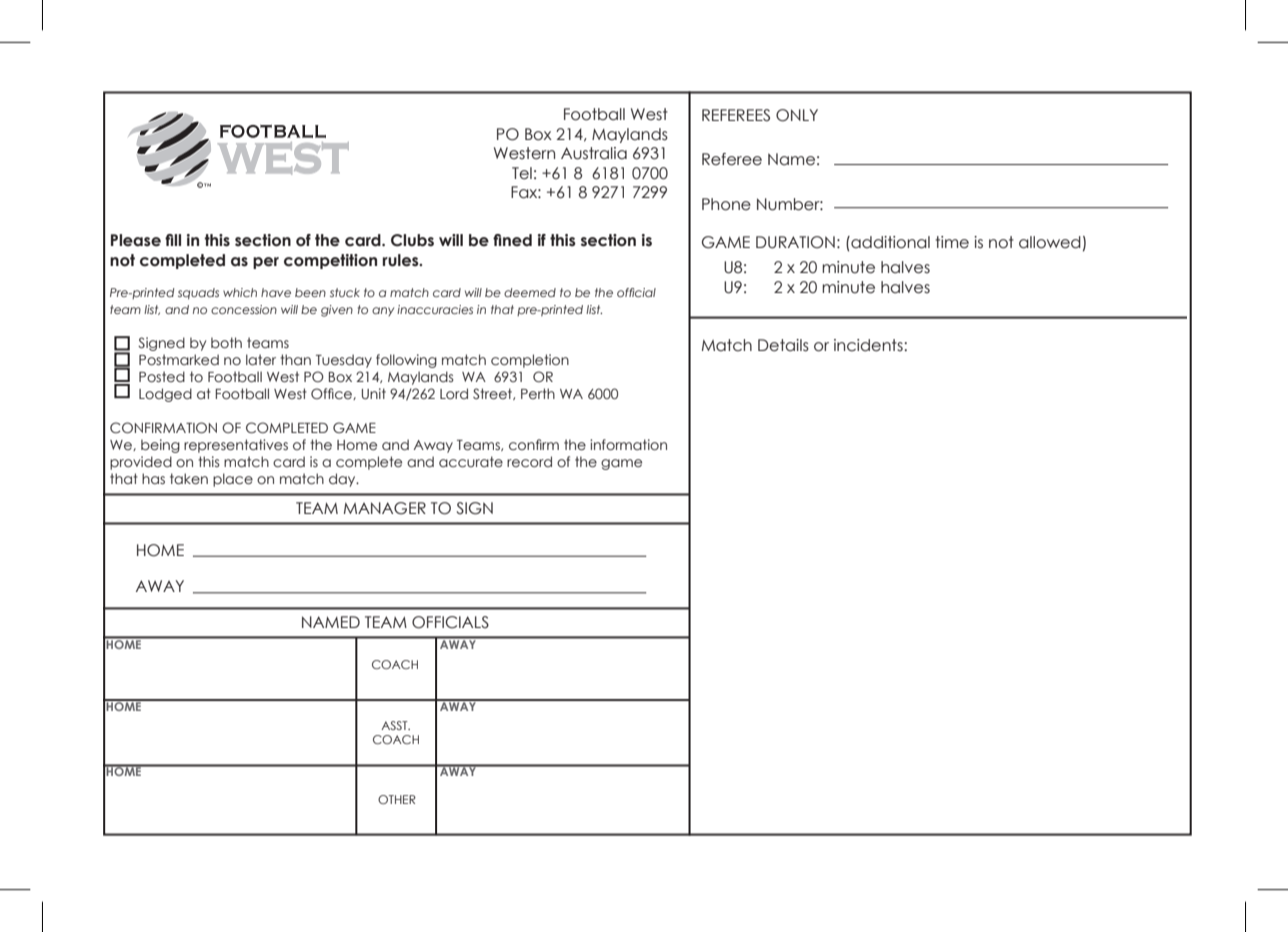 Image resolution: width=1288 pixels, height=932 pixels. What do you see at coordinates (522, 173) in the screenshot?
I see `Tel` at bounding box center [522, 173].
